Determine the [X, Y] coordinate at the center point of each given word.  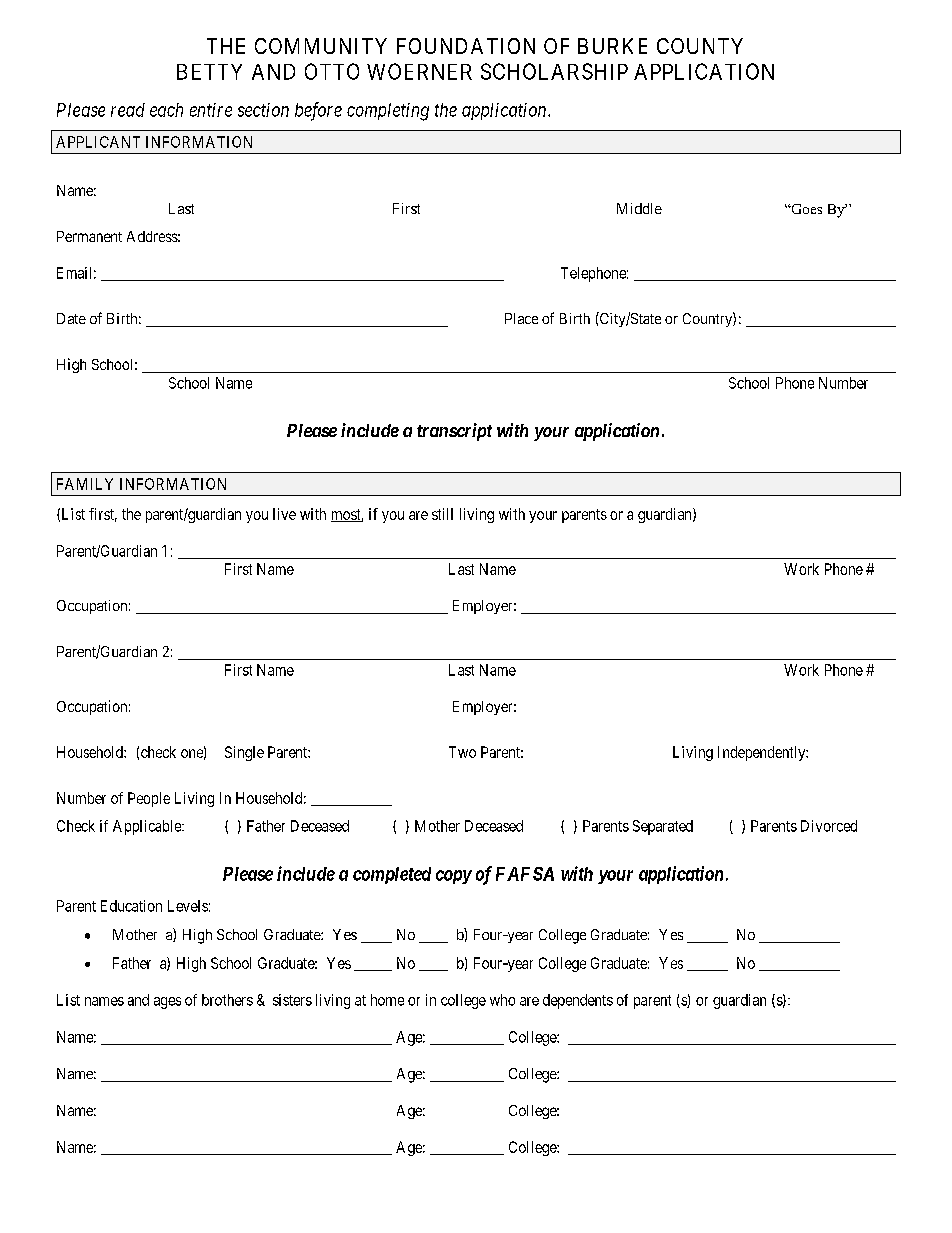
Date [71, 318]
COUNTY [700, 46]
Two [462, 752]
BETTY [209, 72]
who [502, 1000]
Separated [663, 827]
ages [167, 1003]
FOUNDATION [466, 46]
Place [521, 318]
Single [244, 753]
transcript [454, 432]
